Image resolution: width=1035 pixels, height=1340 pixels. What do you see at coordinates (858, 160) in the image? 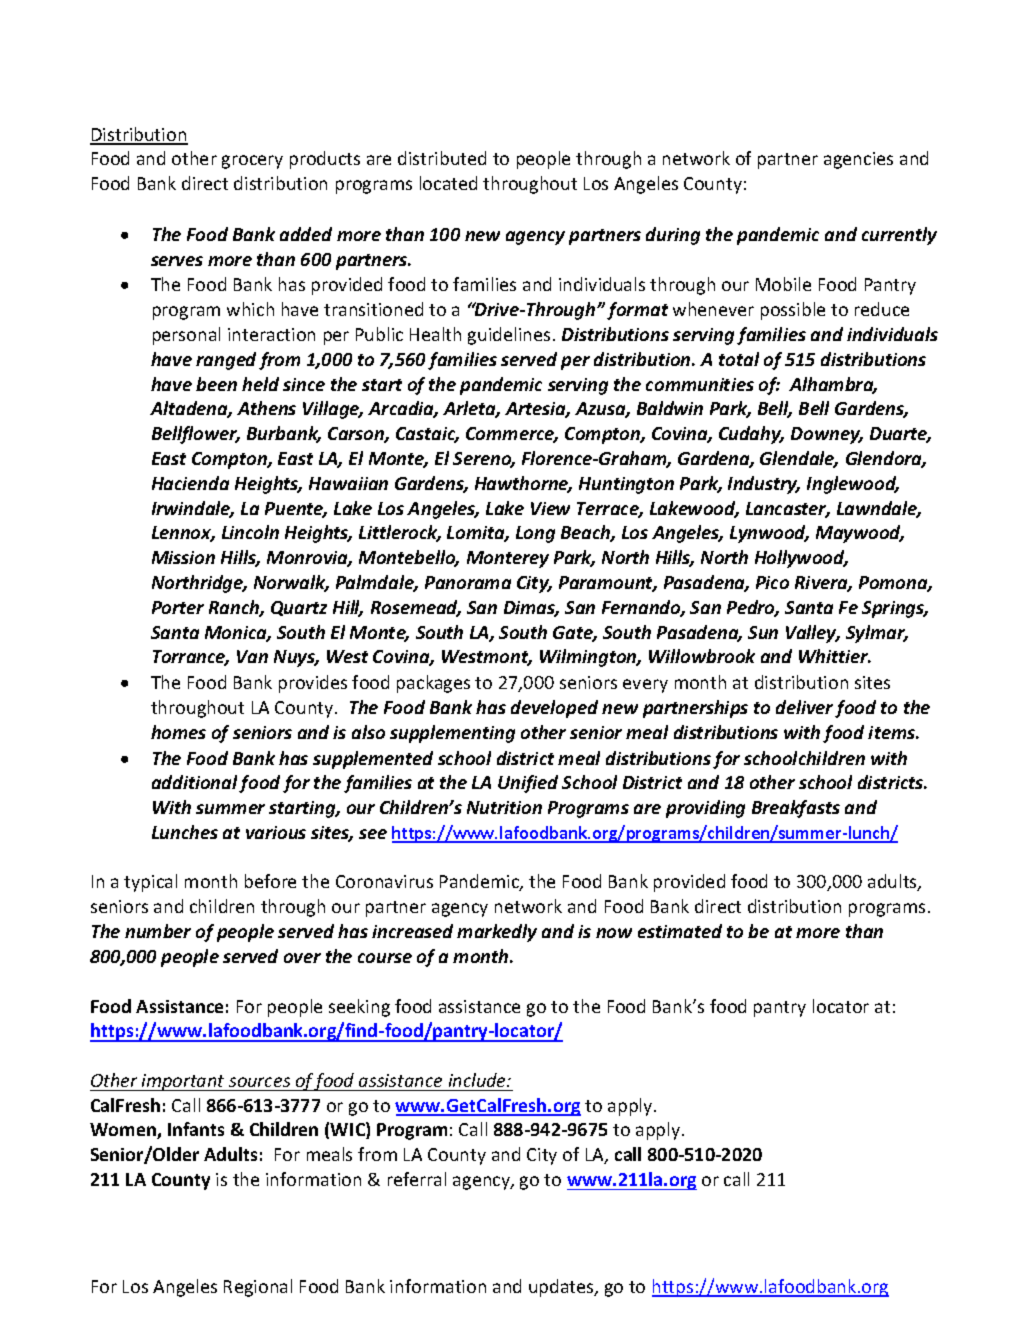
I see `agencies` at bounding box center [858, 160].
